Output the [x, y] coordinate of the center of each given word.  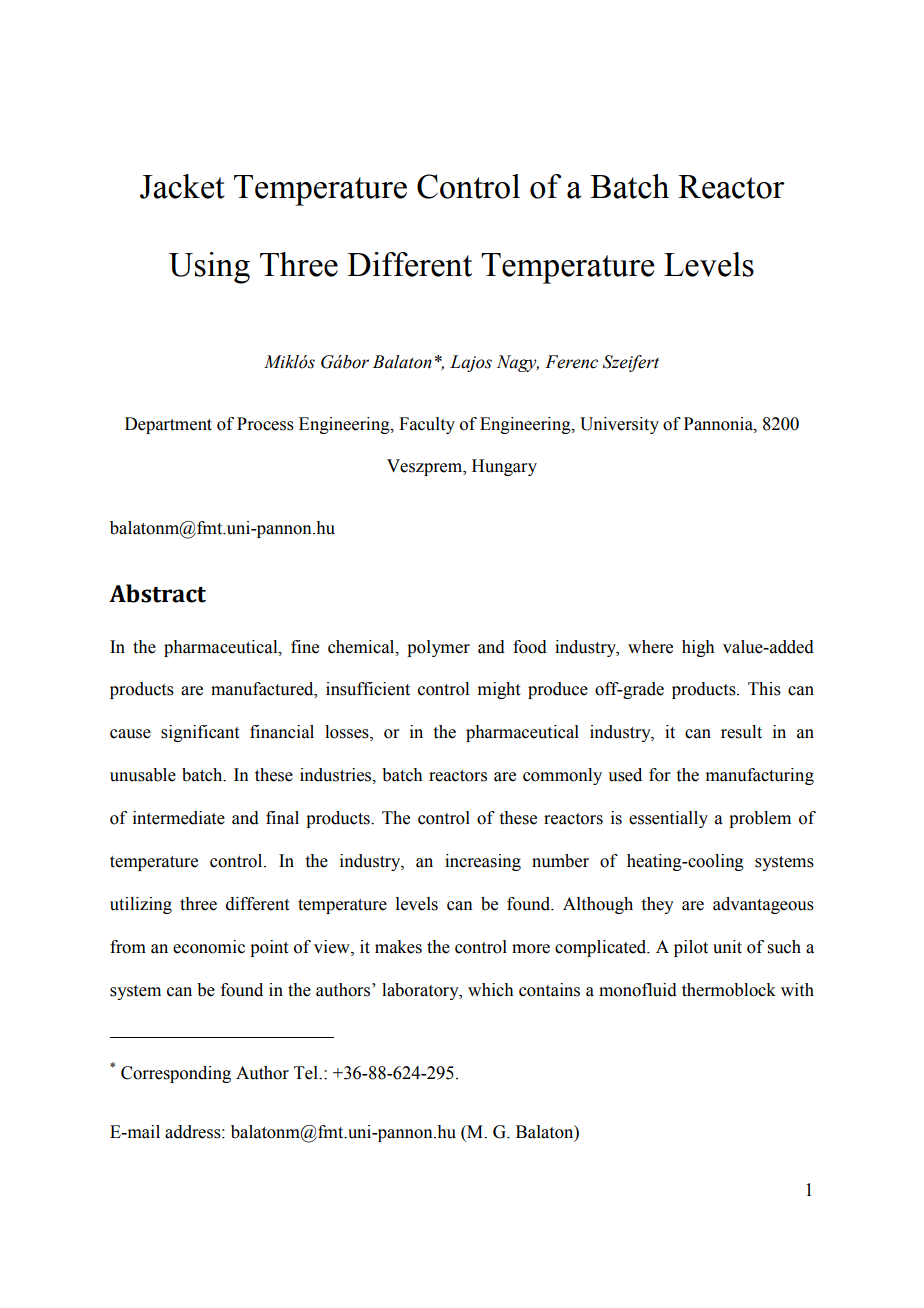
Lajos [471, 363]
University [619, 425]
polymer [438, 648]
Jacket [182, 186]
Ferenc [571, 362]
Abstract [157, 593]
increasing [483, 862]
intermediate [179, 818]
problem [760, 819]
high [698, 648]
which [490, 990]
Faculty [427, 425]
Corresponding [176, 1074]
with [797, 990]
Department [168, 425]
